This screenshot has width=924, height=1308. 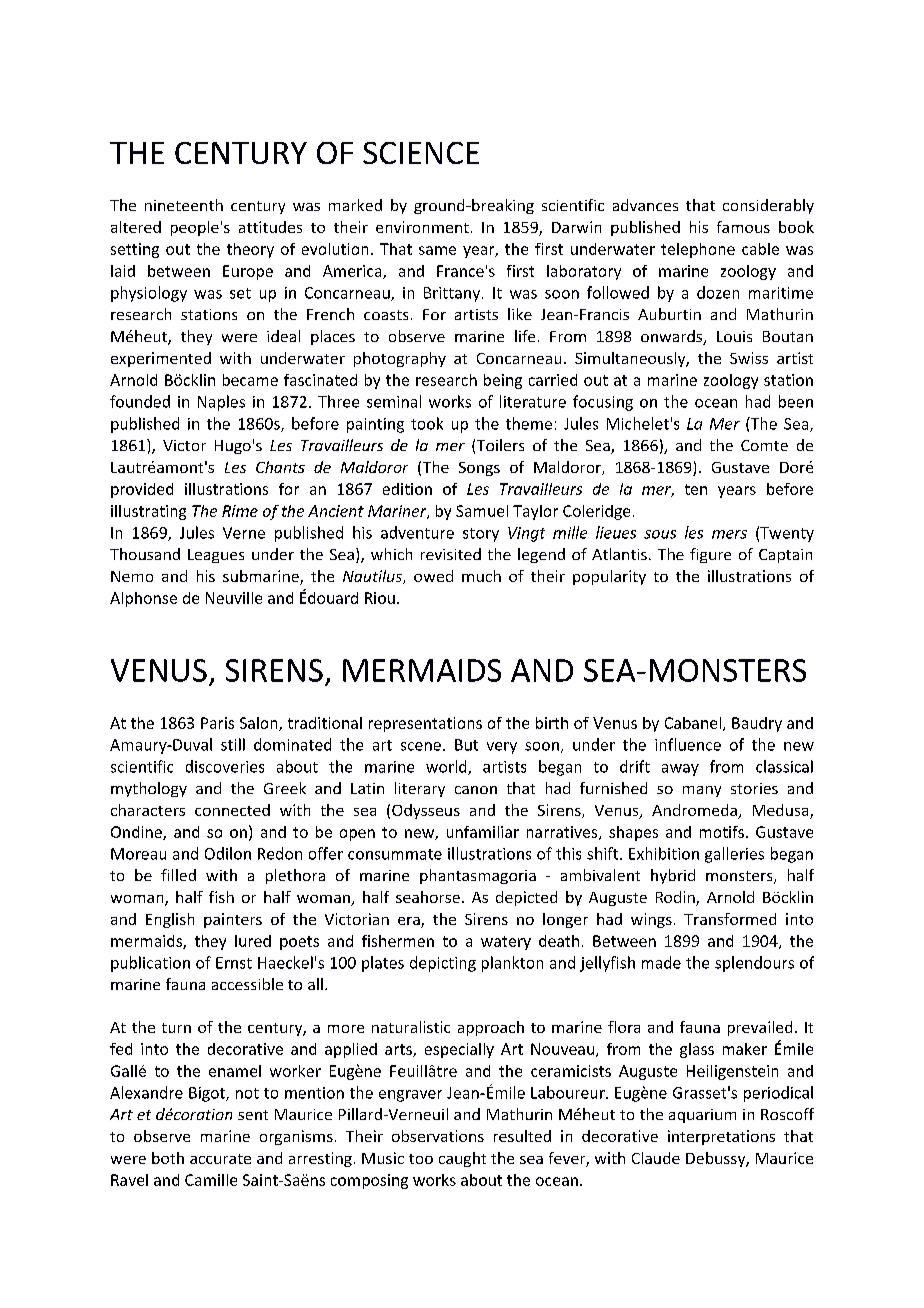 What do you see at coordinates (421, 153) in the screenshot?
I see `SCIENCE` at bounding box center [421, 153].
